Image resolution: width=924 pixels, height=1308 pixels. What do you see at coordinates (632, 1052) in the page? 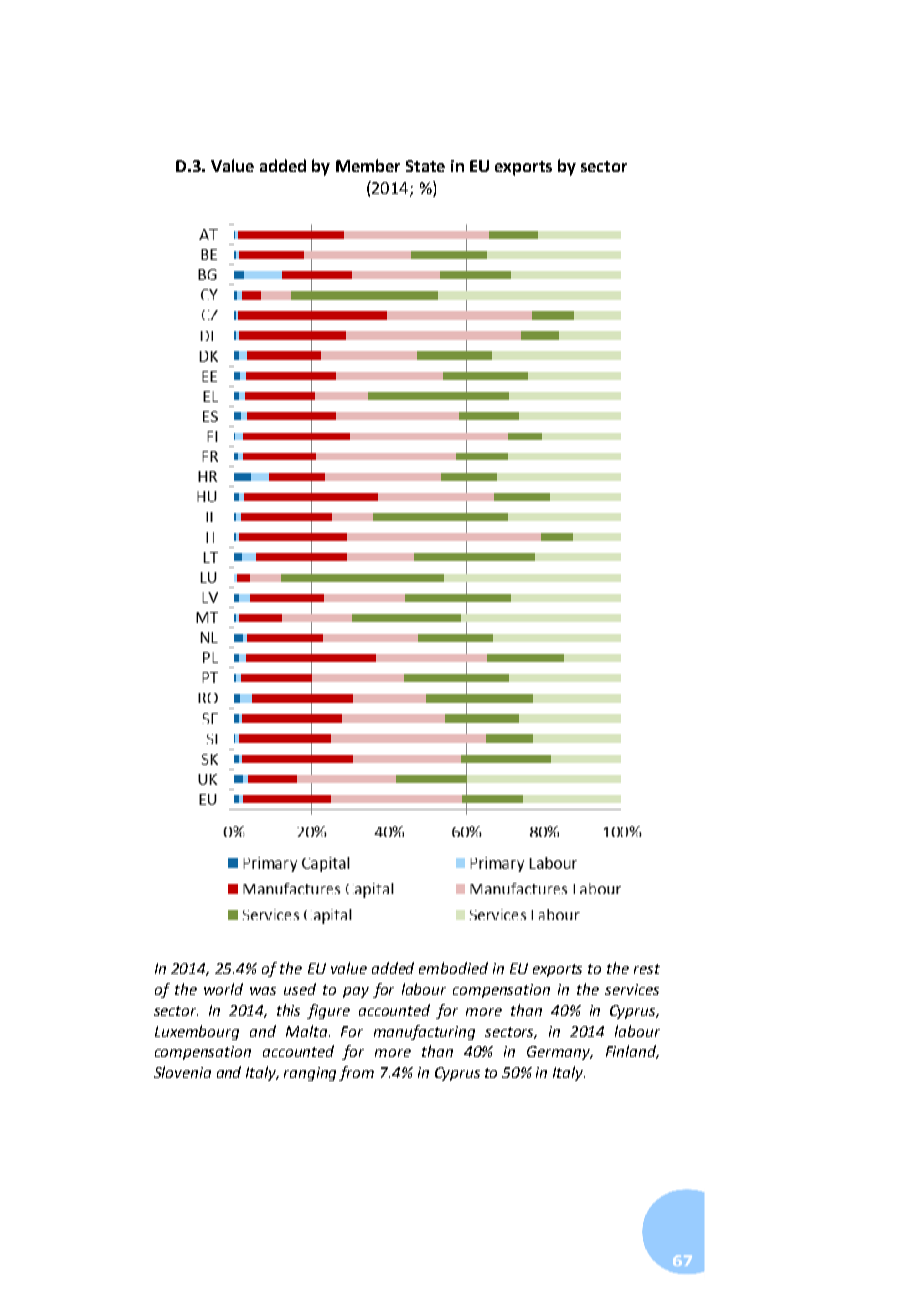
I see `Finland` at bounding box center [632, 1052].
